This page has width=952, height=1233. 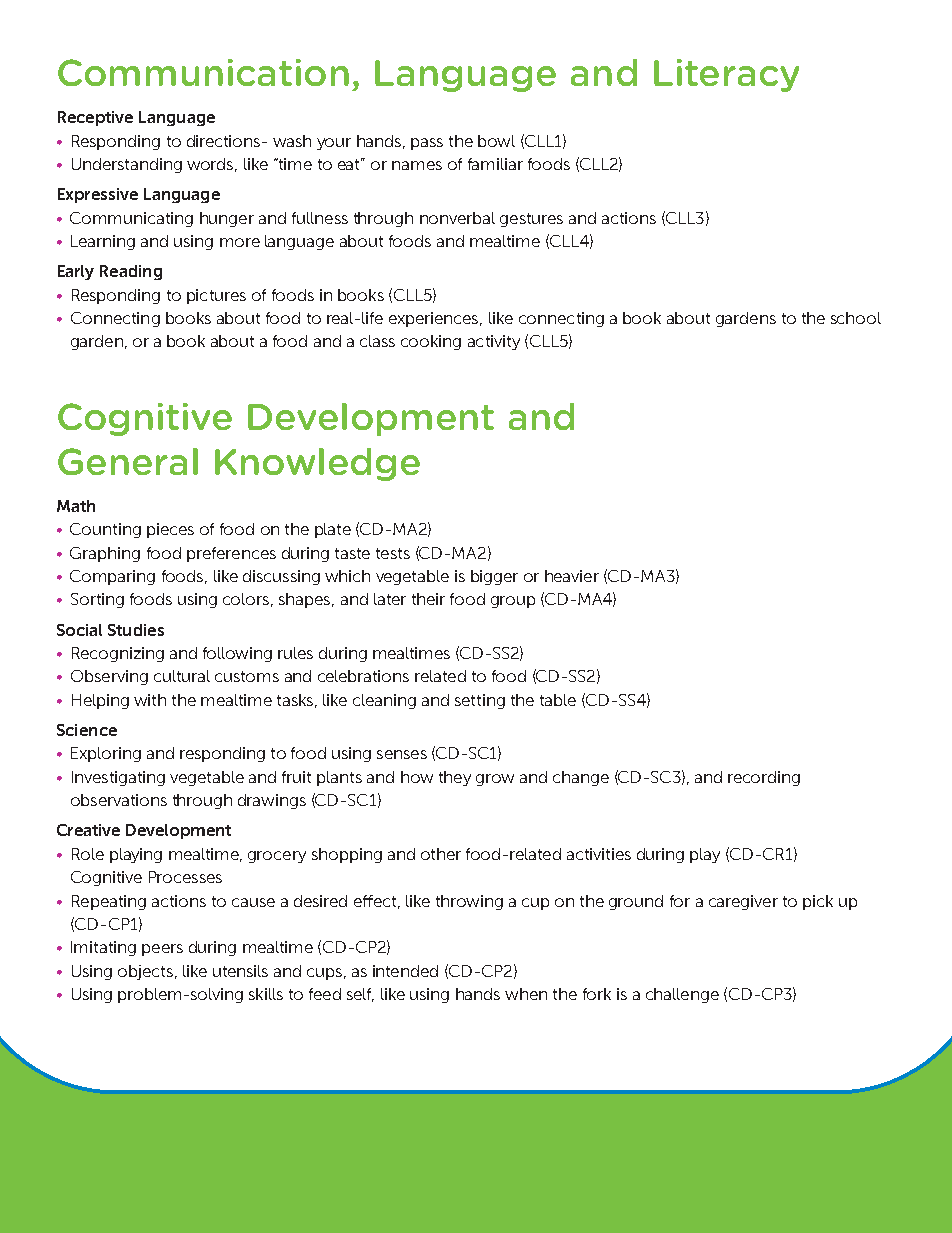 What do you see at coordinates (106, 754) in the page?
I see `Exploring` at bounding box center [106, 754].
